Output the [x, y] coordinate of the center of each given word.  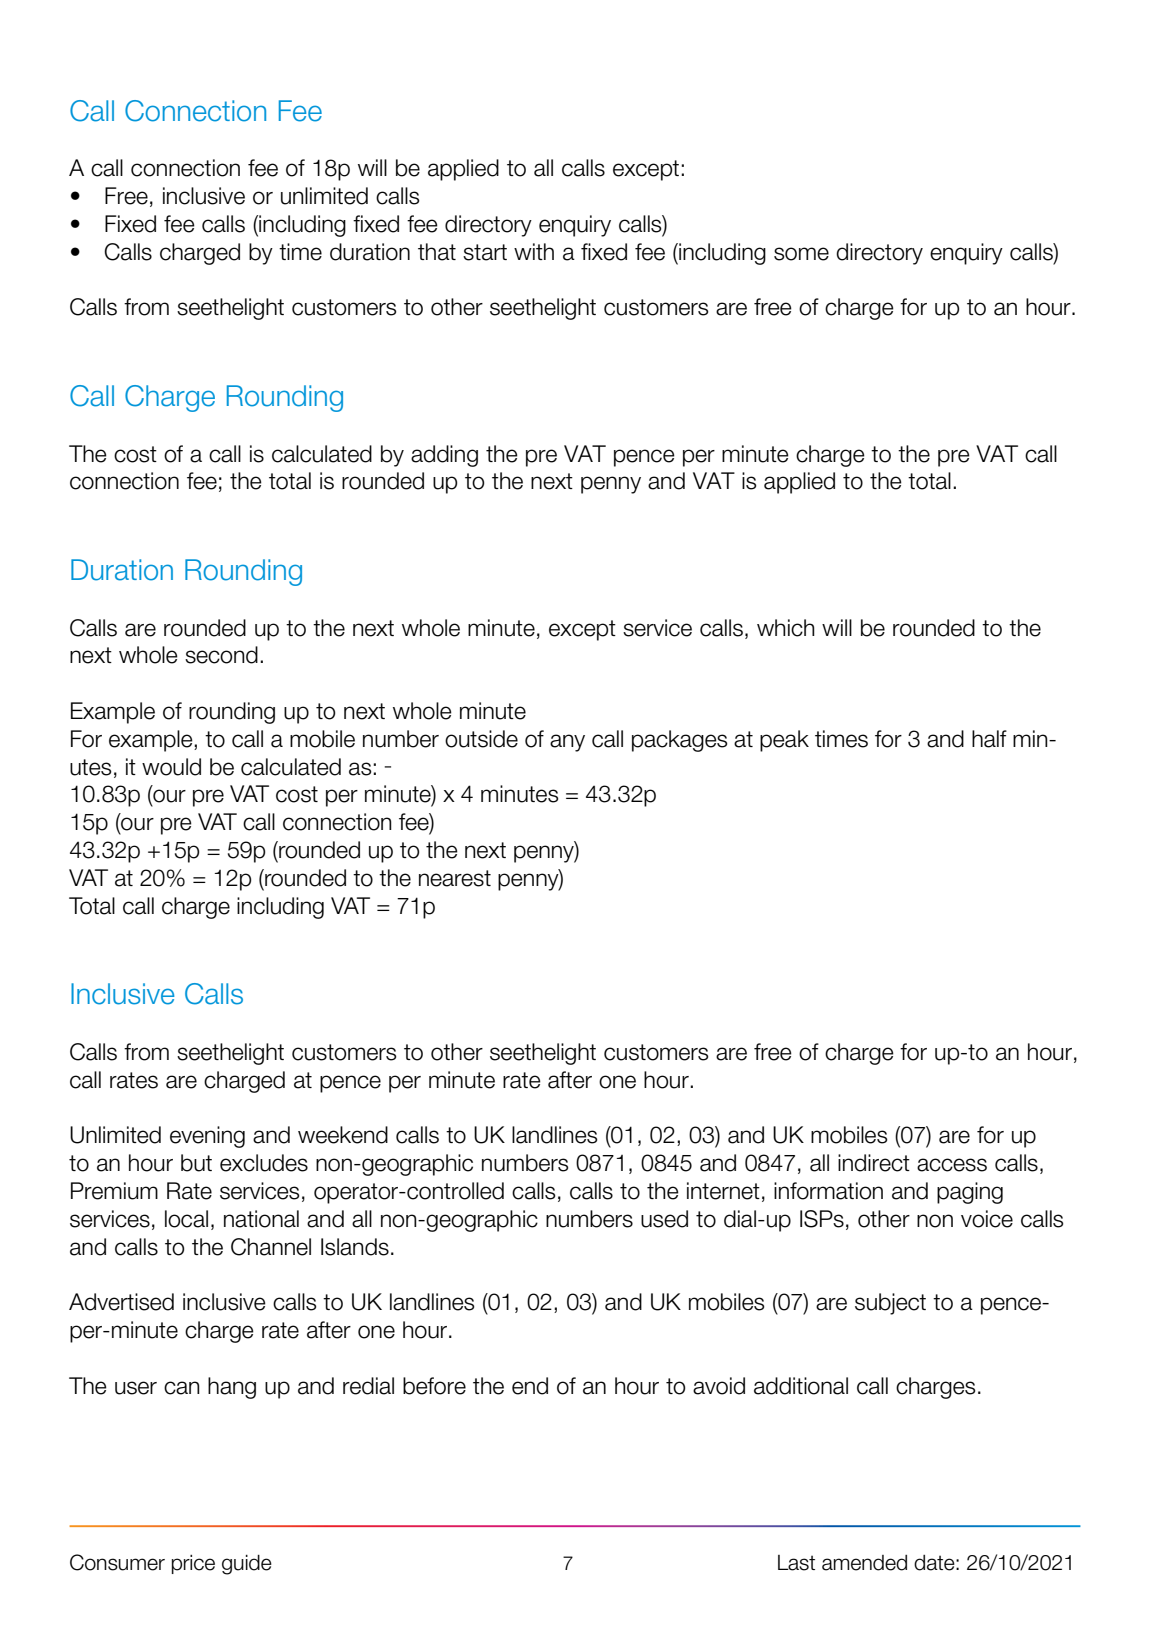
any [567, 743]
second [221, 655]
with [534, 251]
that [437, 252]
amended [864, 1563]
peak [784, 741]
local [186, 1219]
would [171, 767]
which [786, 628]
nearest [455, 878]
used [664, 1219]
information [828, 1191]
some [801, 254]
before [434, 1386]
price [193, 1564]
